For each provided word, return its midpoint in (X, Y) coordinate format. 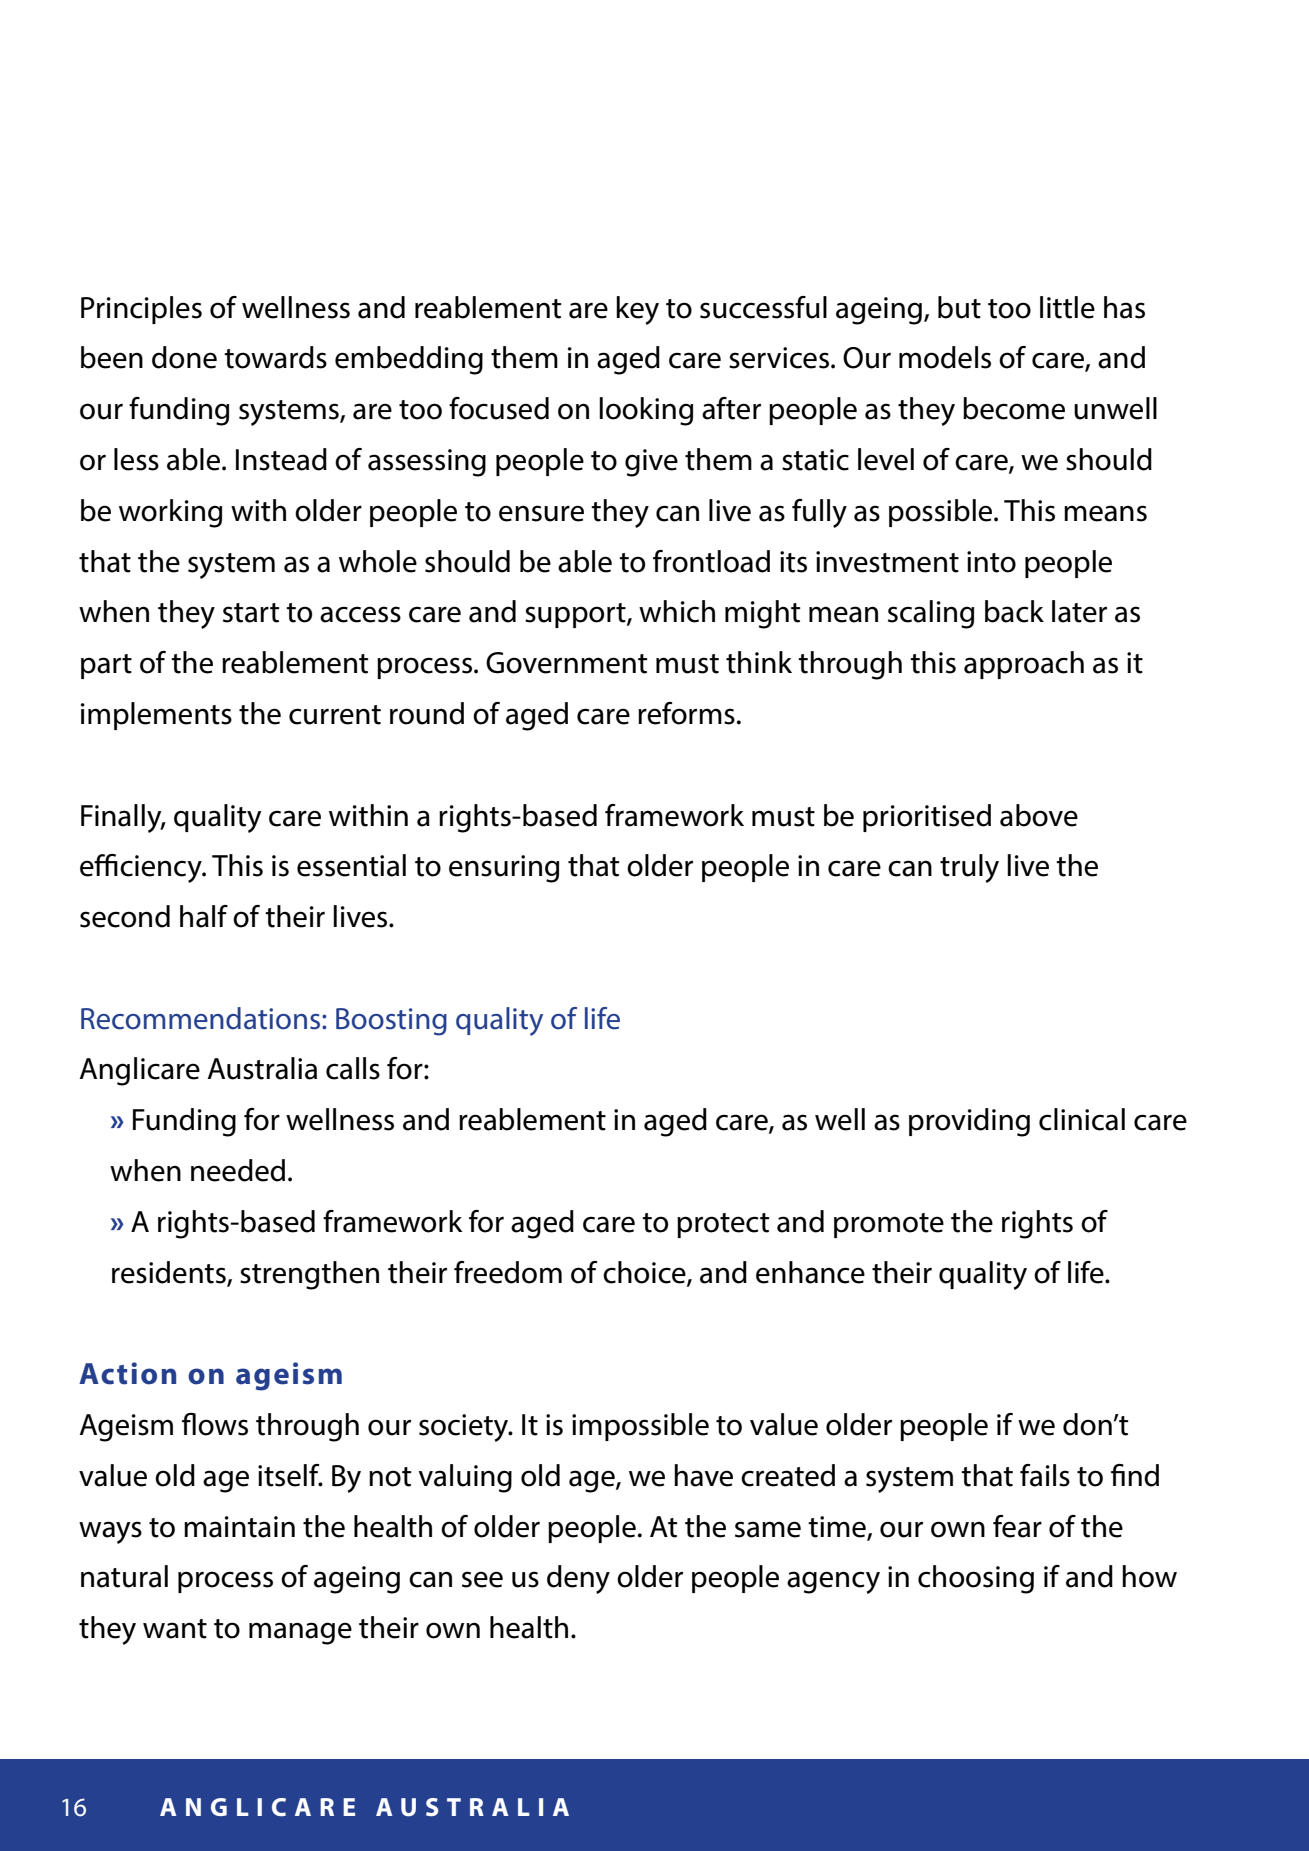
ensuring (504, 869)
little (1067, 307)
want (175, 1629)
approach (1024, 665)
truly (969, 868)
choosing (976, 1579)
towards (275, 357)
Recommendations (202, 1018)
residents (170, 1273)
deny (578, 1579)
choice (645, 1273)
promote (889, 1225)
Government (566, 663)
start (251, 613)
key (637, 310)
